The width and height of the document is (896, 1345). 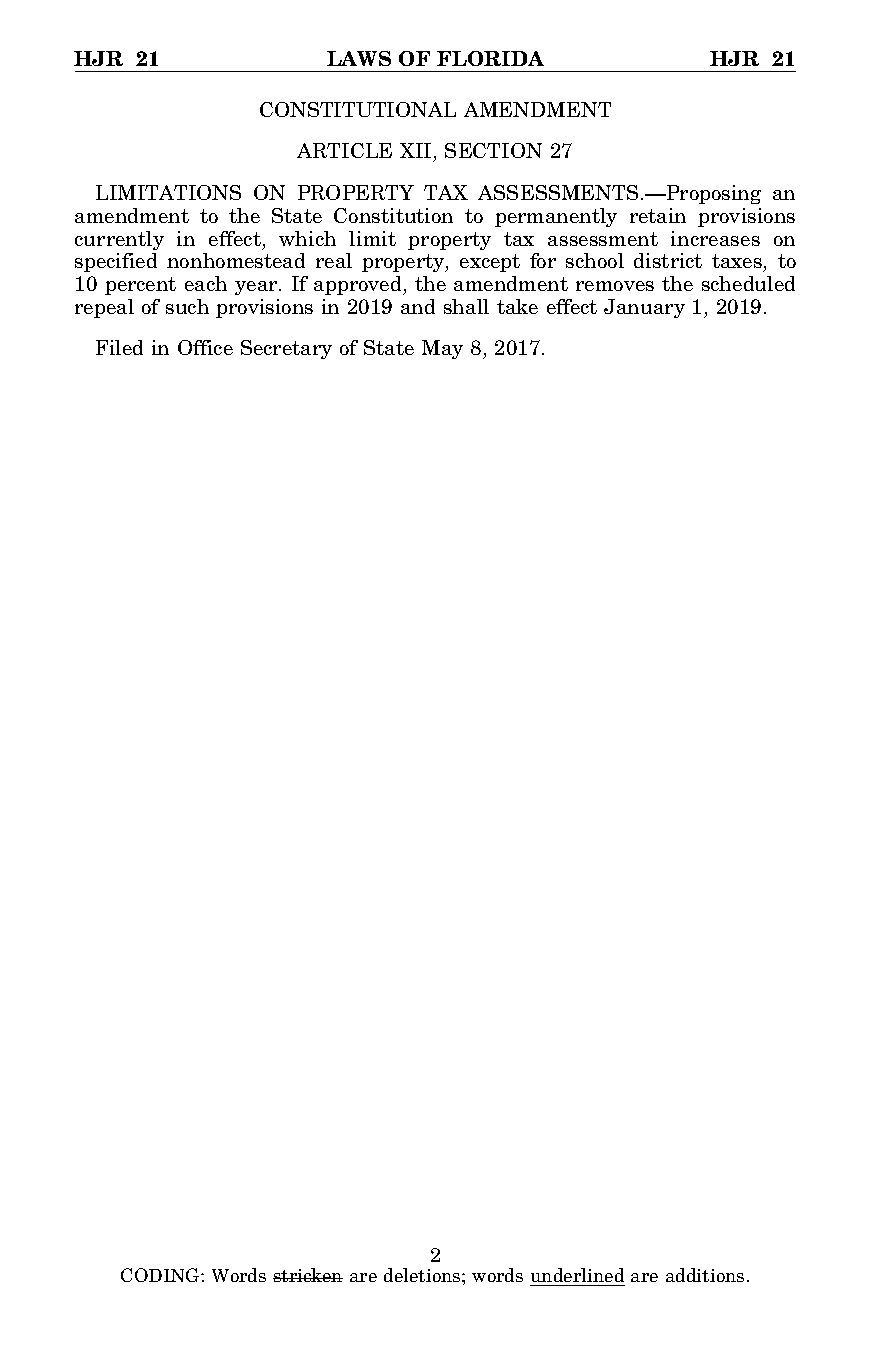 I want to click on Office, so click(x=205, y=347).
